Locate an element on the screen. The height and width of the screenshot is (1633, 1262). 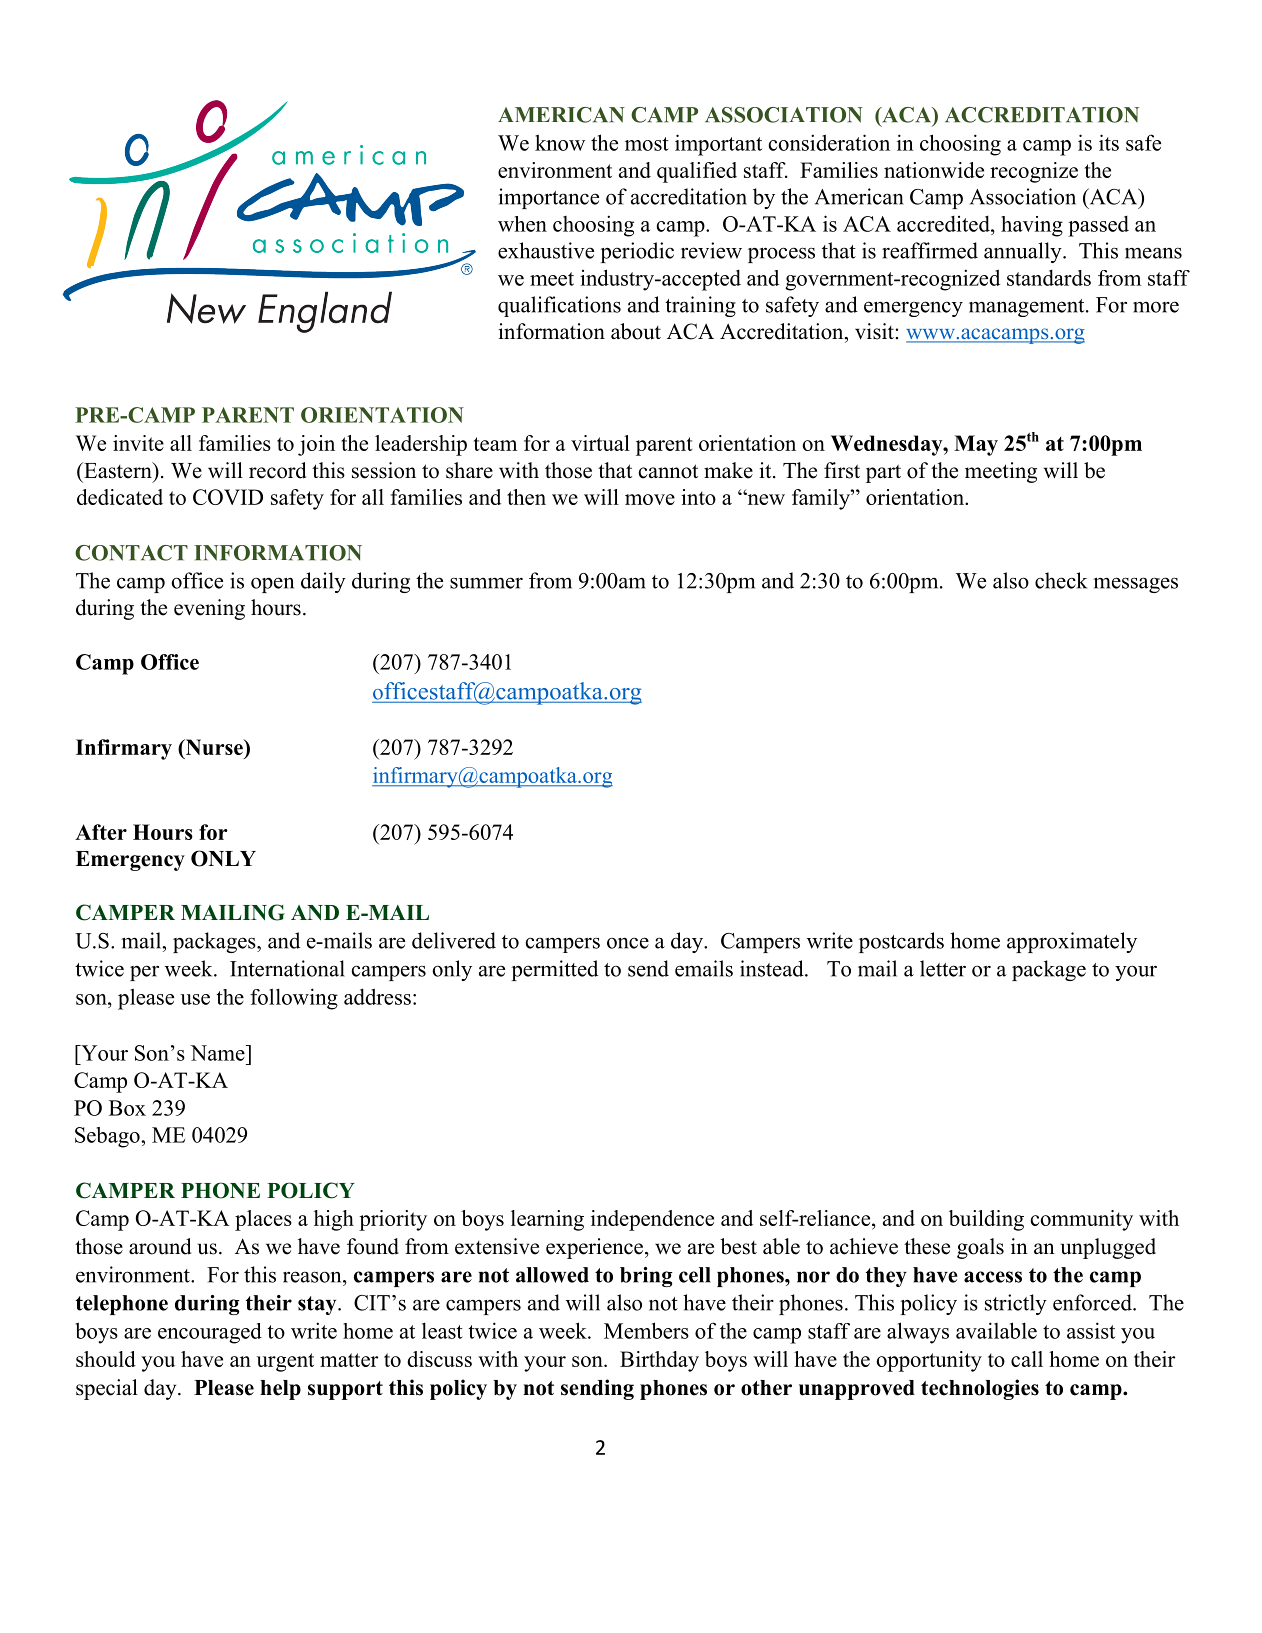
once is located at coordinates (628, 943).
